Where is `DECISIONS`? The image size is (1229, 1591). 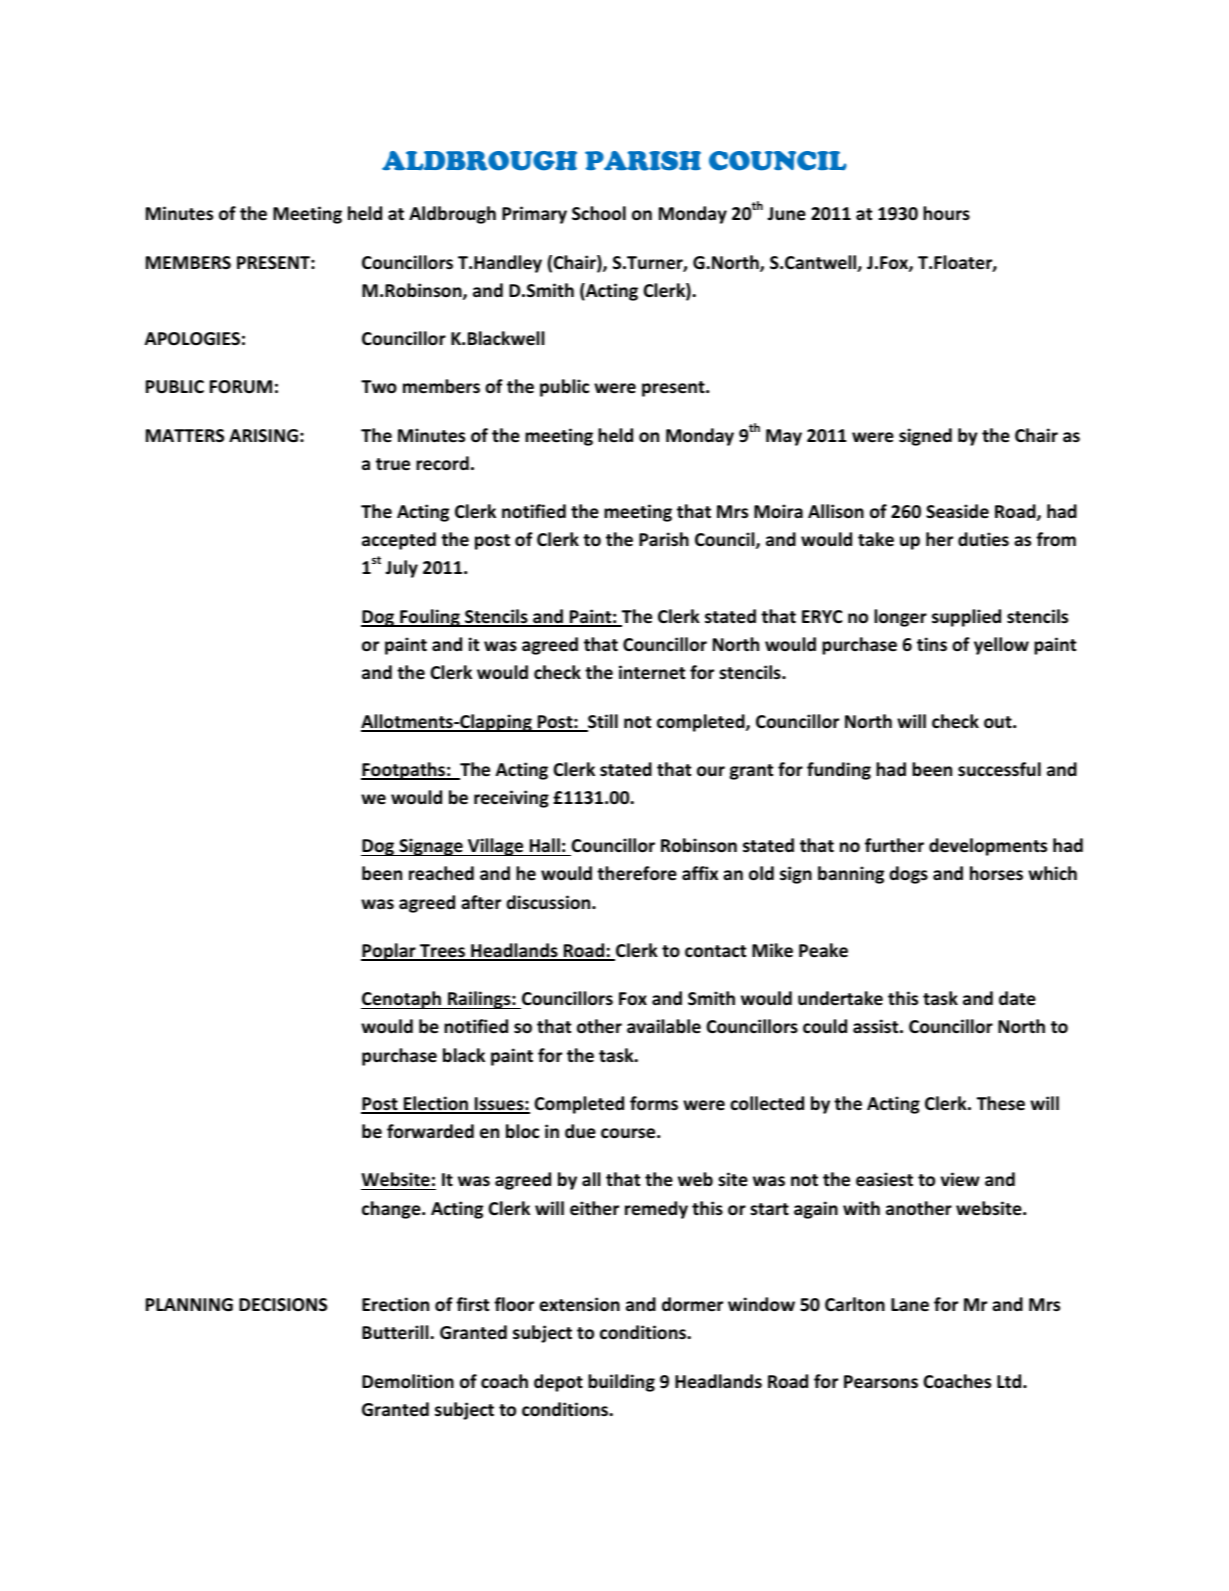 DECISIONS is located at coordinates (283, 1305).
